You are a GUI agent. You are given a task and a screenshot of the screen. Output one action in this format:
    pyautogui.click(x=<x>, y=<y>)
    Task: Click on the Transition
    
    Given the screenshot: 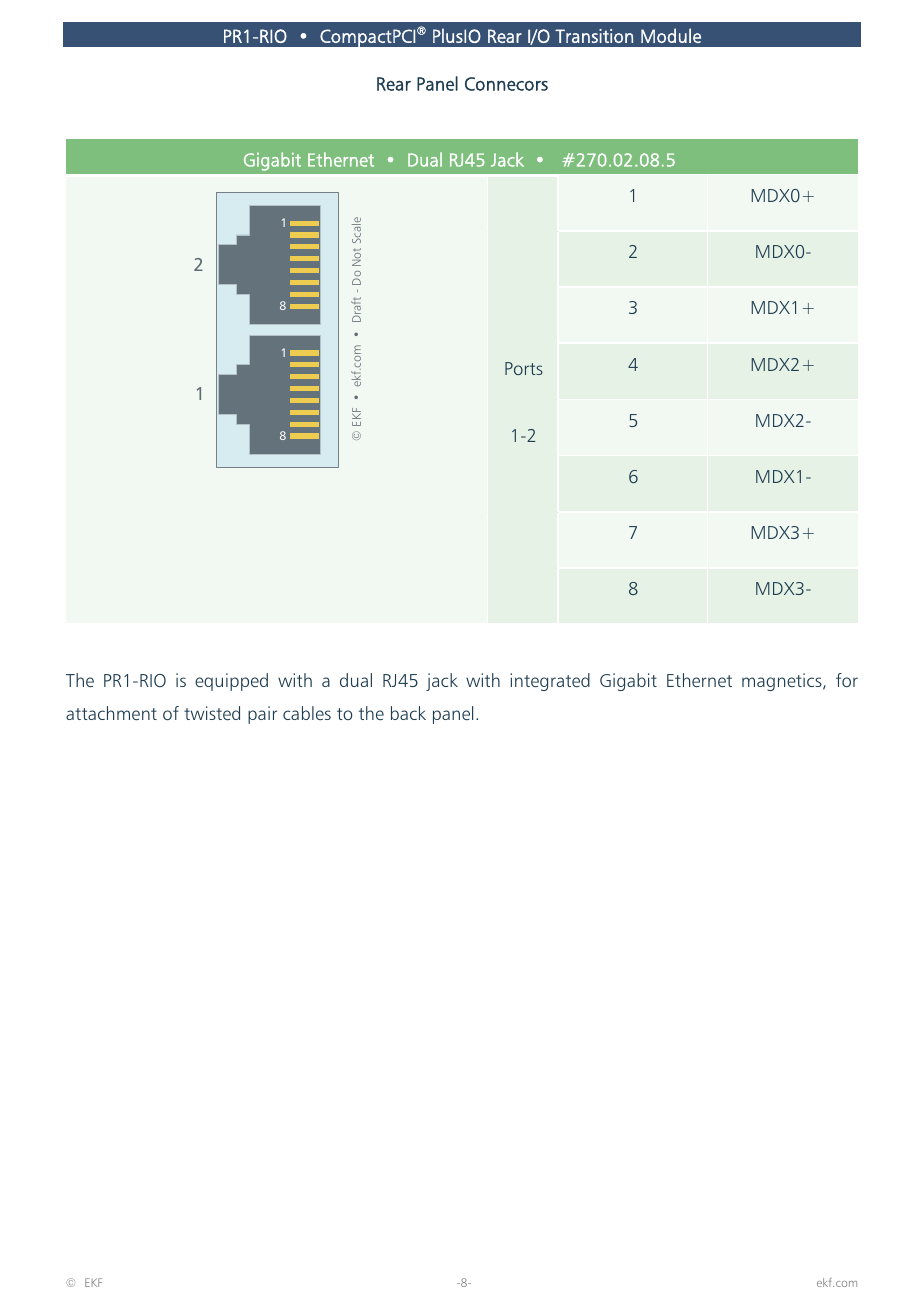 What is the action you would take?
    pyautogui.click(x=594, y=36)
